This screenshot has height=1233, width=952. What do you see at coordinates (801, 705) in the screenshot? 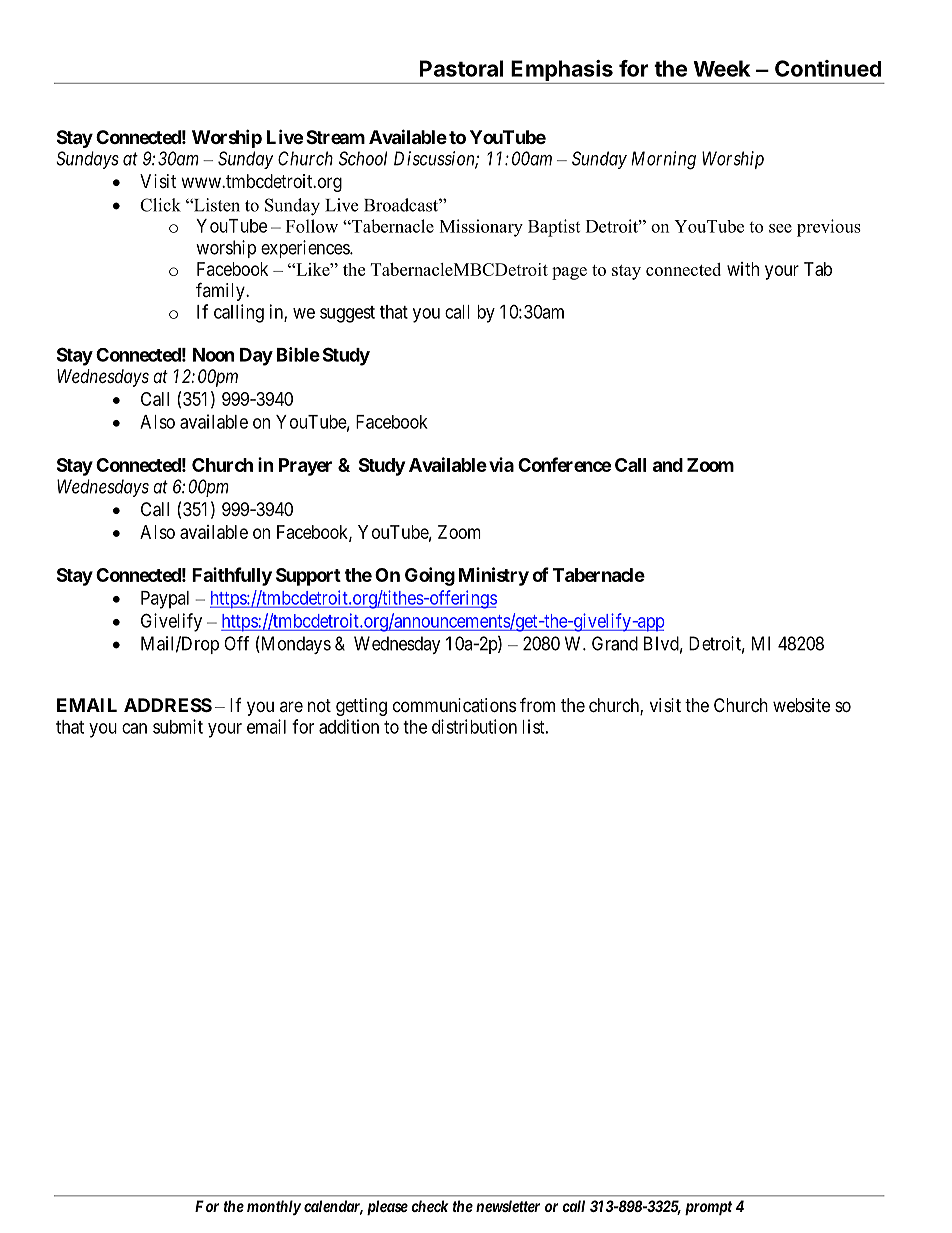
I see `website` at bounding box center [801, 705].
